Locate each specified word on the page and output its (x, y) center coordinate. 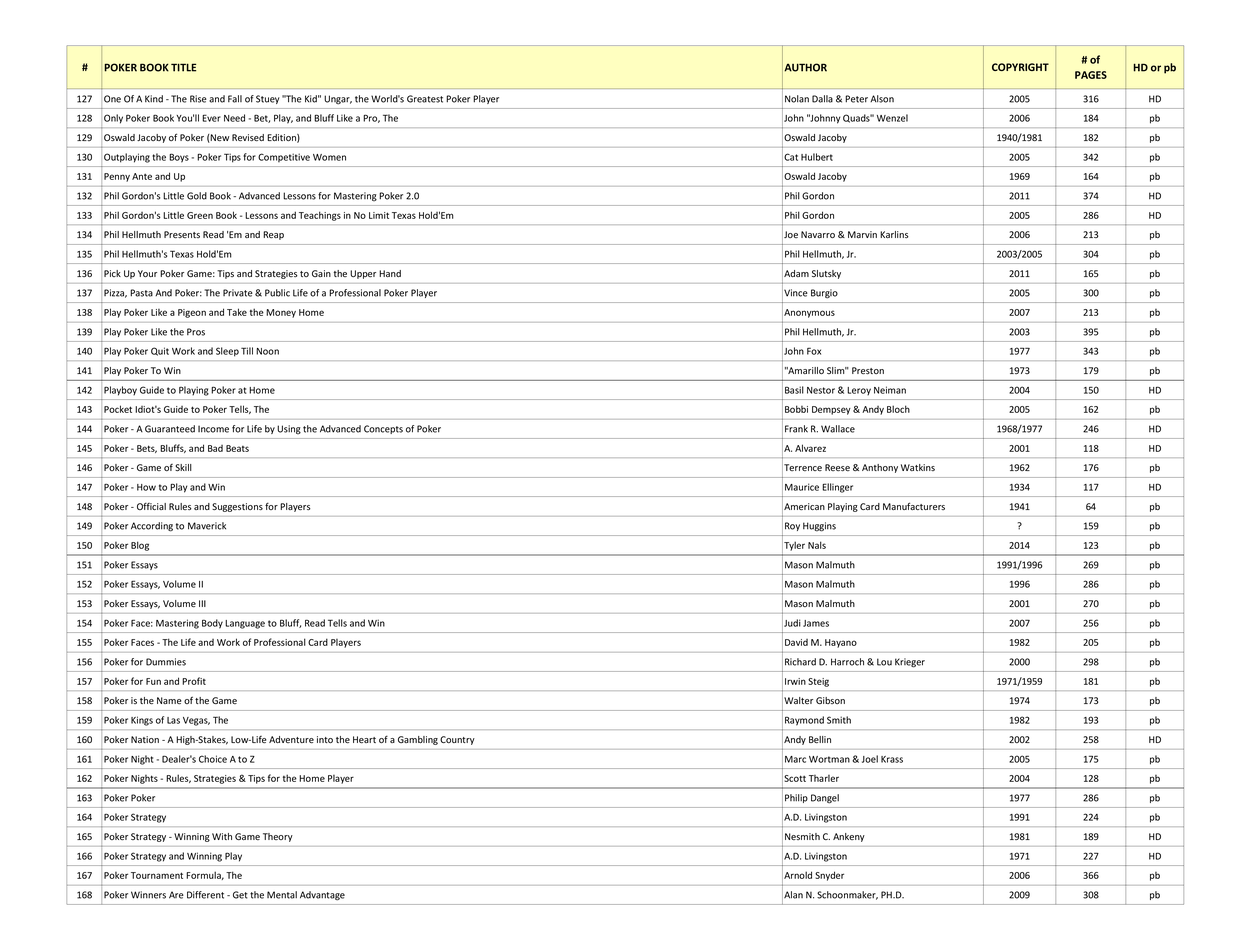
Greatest (425, 99)
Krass (892, 759)
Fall (235, 99)
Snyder (829, 876)
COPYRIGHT (1020, 67)
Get (240, 895)
